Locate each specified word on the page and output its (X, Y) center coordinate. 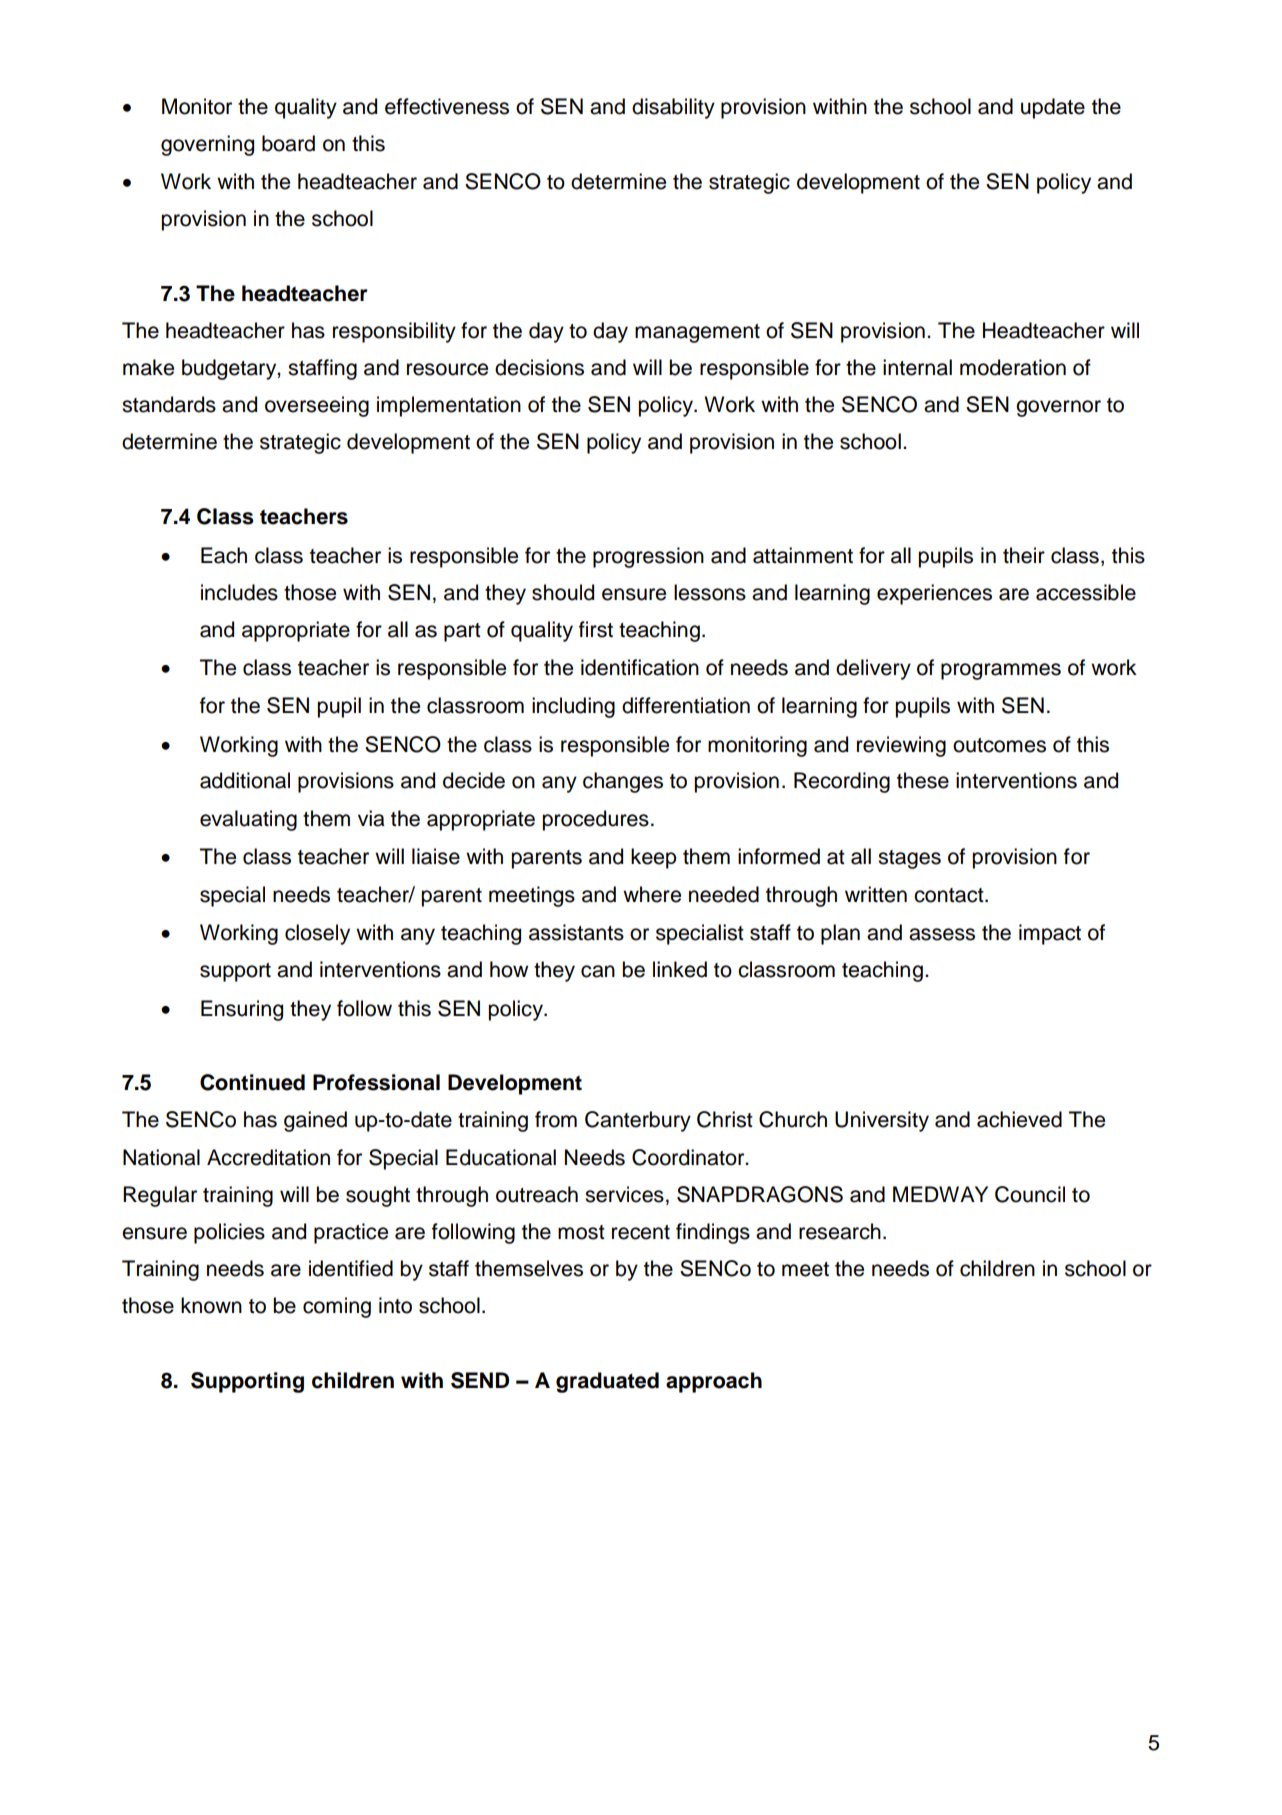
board (288, 143)
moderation (1013, 367)
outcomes (999, 745)
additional (245, 780)
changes (623, 782)
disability (673, 108)
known (211, 1305)
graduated (607, 1382)
